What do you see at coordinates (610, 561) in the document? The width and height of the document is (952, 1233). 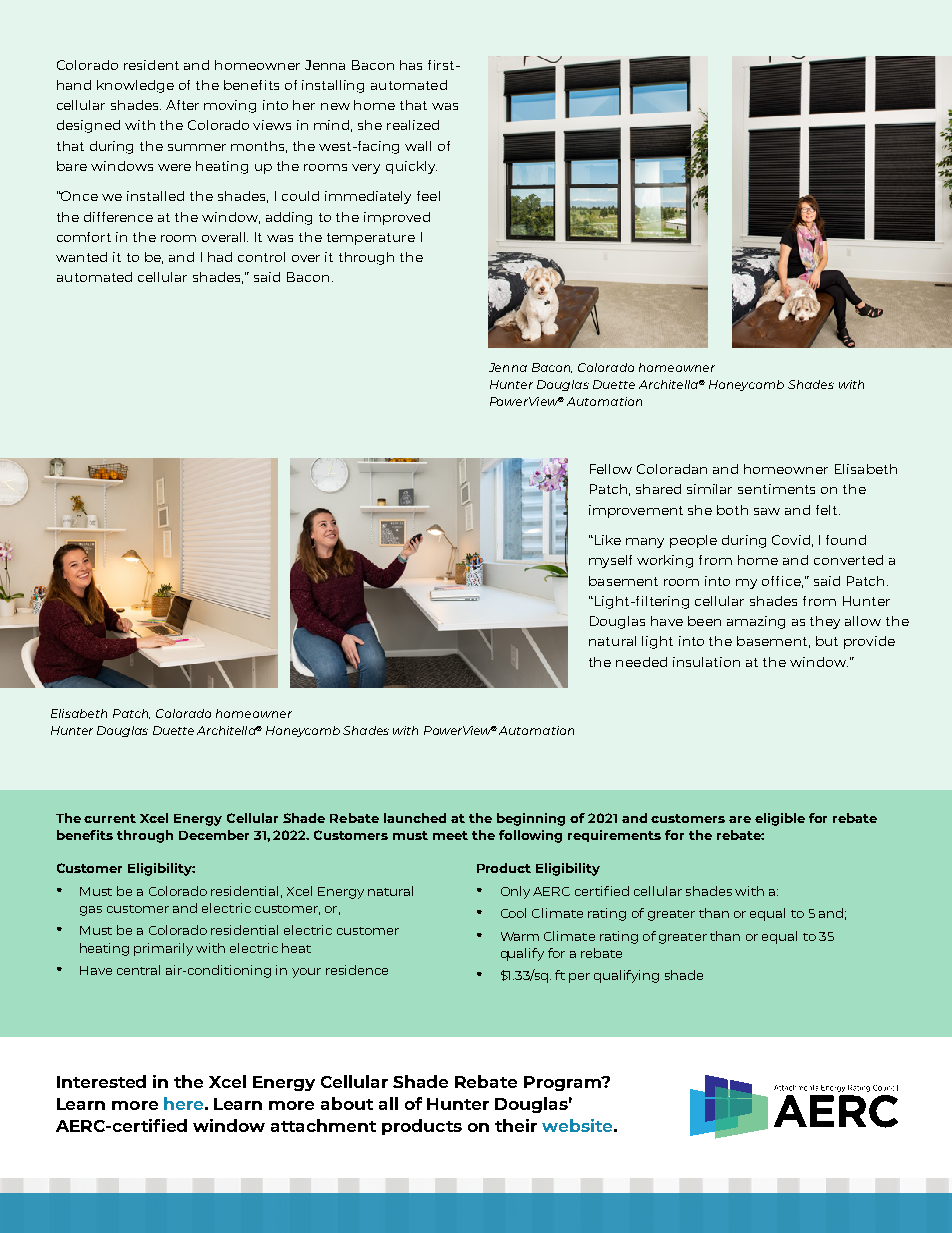 I see `myself` at bounding box center [610, 561].
